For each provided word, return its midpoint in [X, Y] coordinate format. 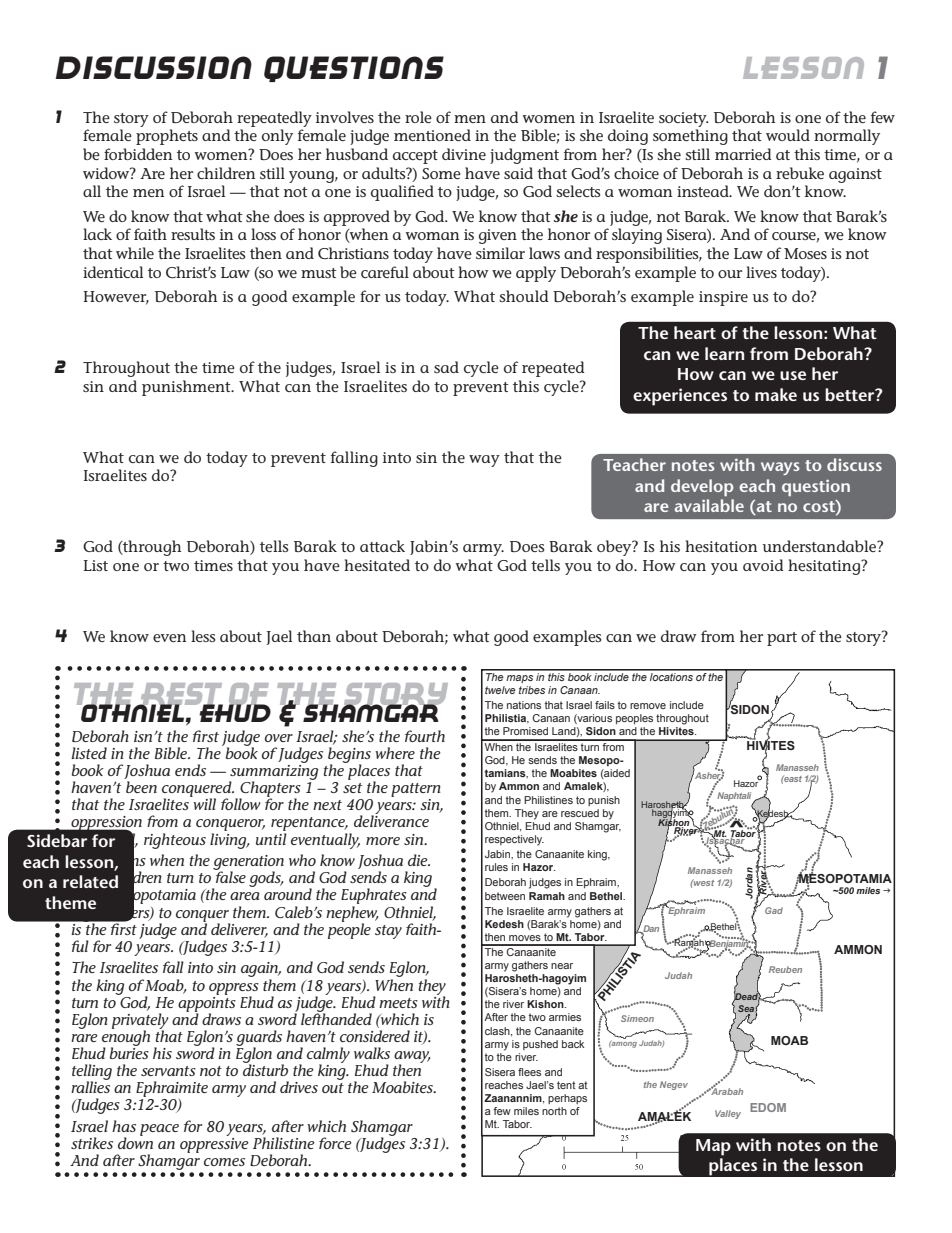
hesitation [721, 546]
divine [464, 154]
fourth [425, 736]
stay [388, 932]
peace [159, 1130]
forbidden [138, 154]
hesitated [377, 565]
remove [648, 706]
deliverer [239, 930]
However [116, 298]
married [743, 154]
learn [724, 353]
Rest [181, 695]
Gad [774, 910]
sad [446, 367]
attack [382, 546]
